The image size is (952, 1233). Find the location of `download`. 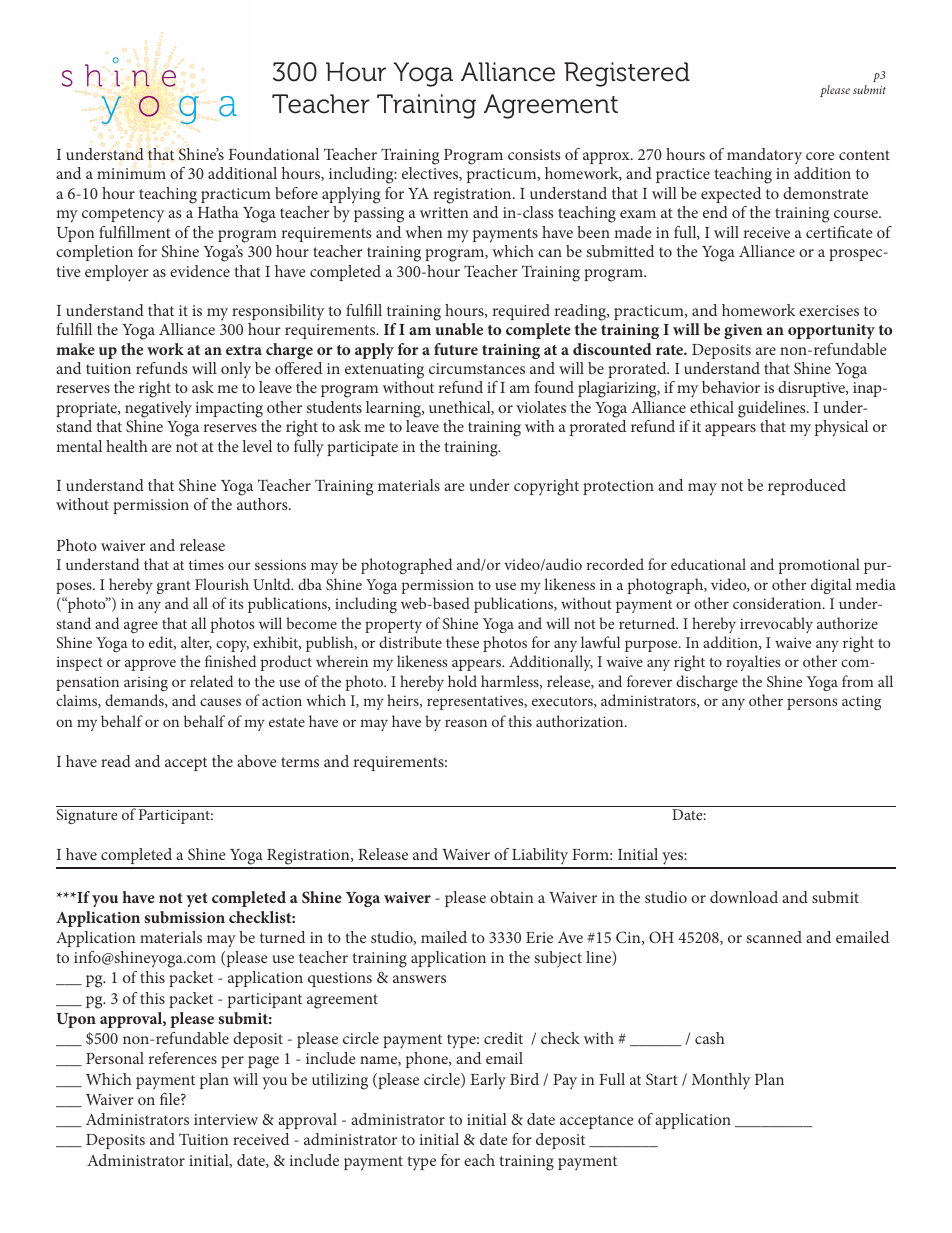

download is located at coordinates (744, 897).
